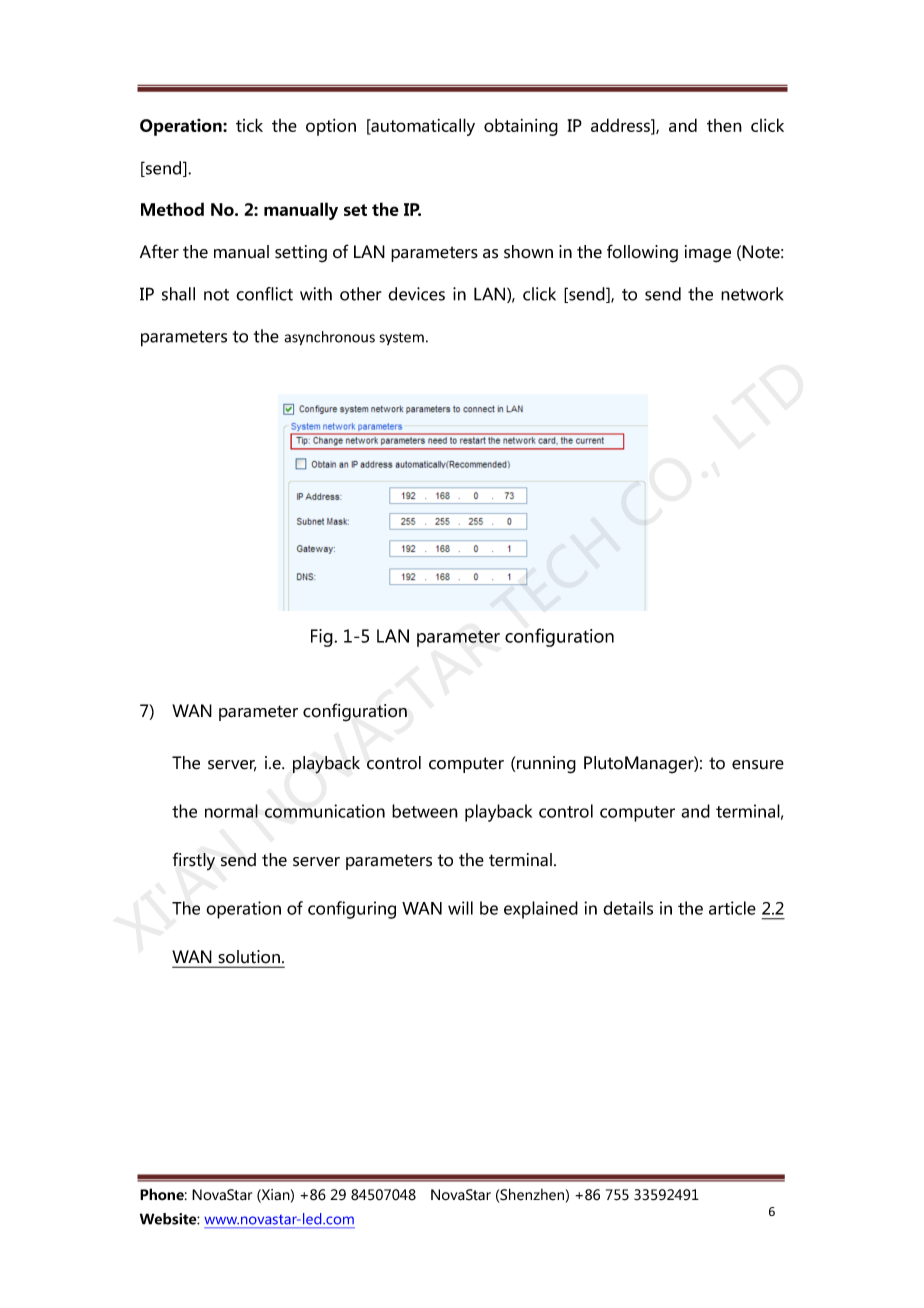 The image size is (924, 1308). Describe the element at coordinates (231, 811) in the page. I see `normal` at that location.
